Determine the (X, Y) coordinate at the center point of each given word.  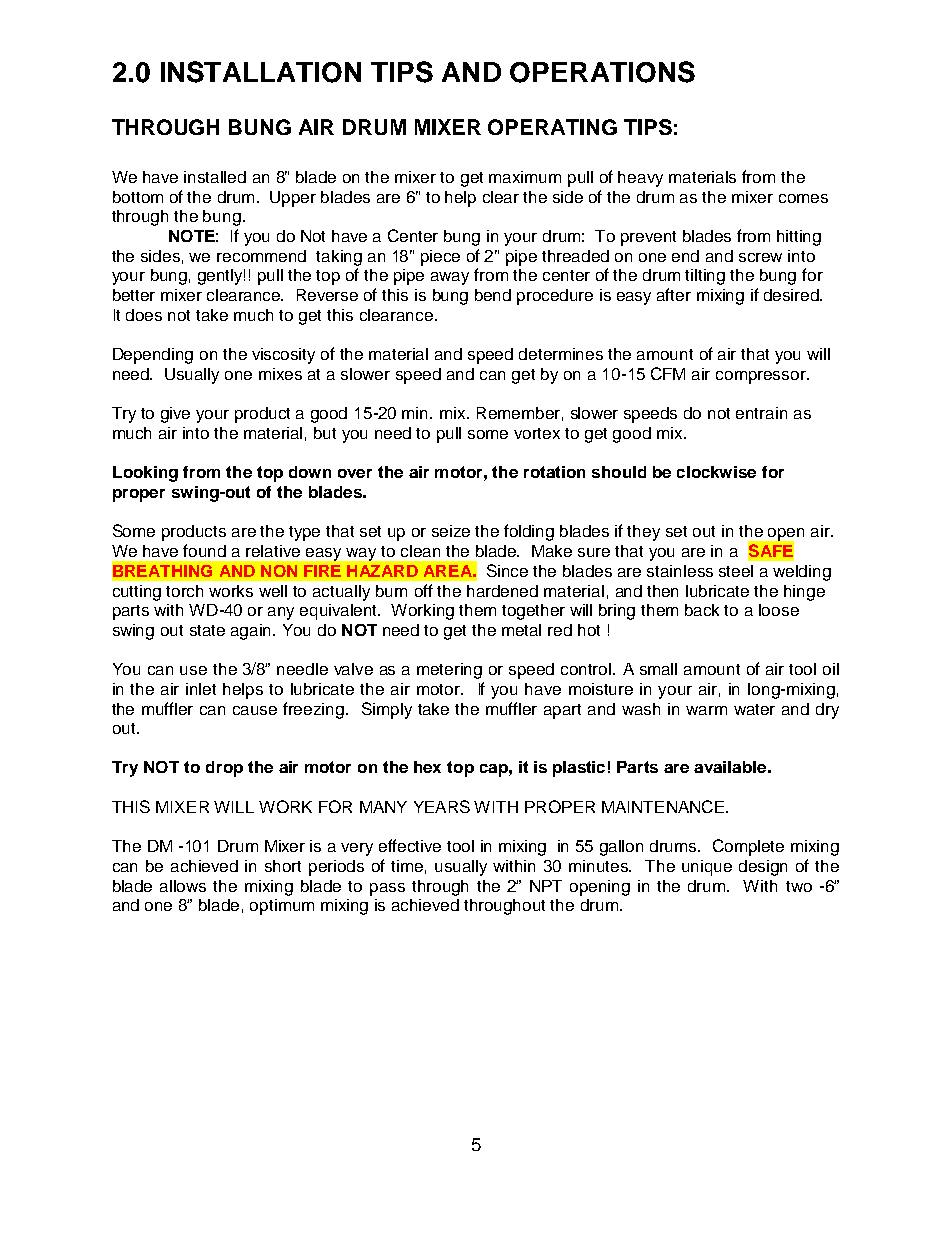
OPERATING (552, 127)
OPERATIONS (602, 72)
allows (183, 886)
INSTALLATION (261, 72)
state (207, 630)
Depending (153, 356)
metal (521, 630)
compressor (762, 377)
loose (779, 610)
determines (561, 354)
